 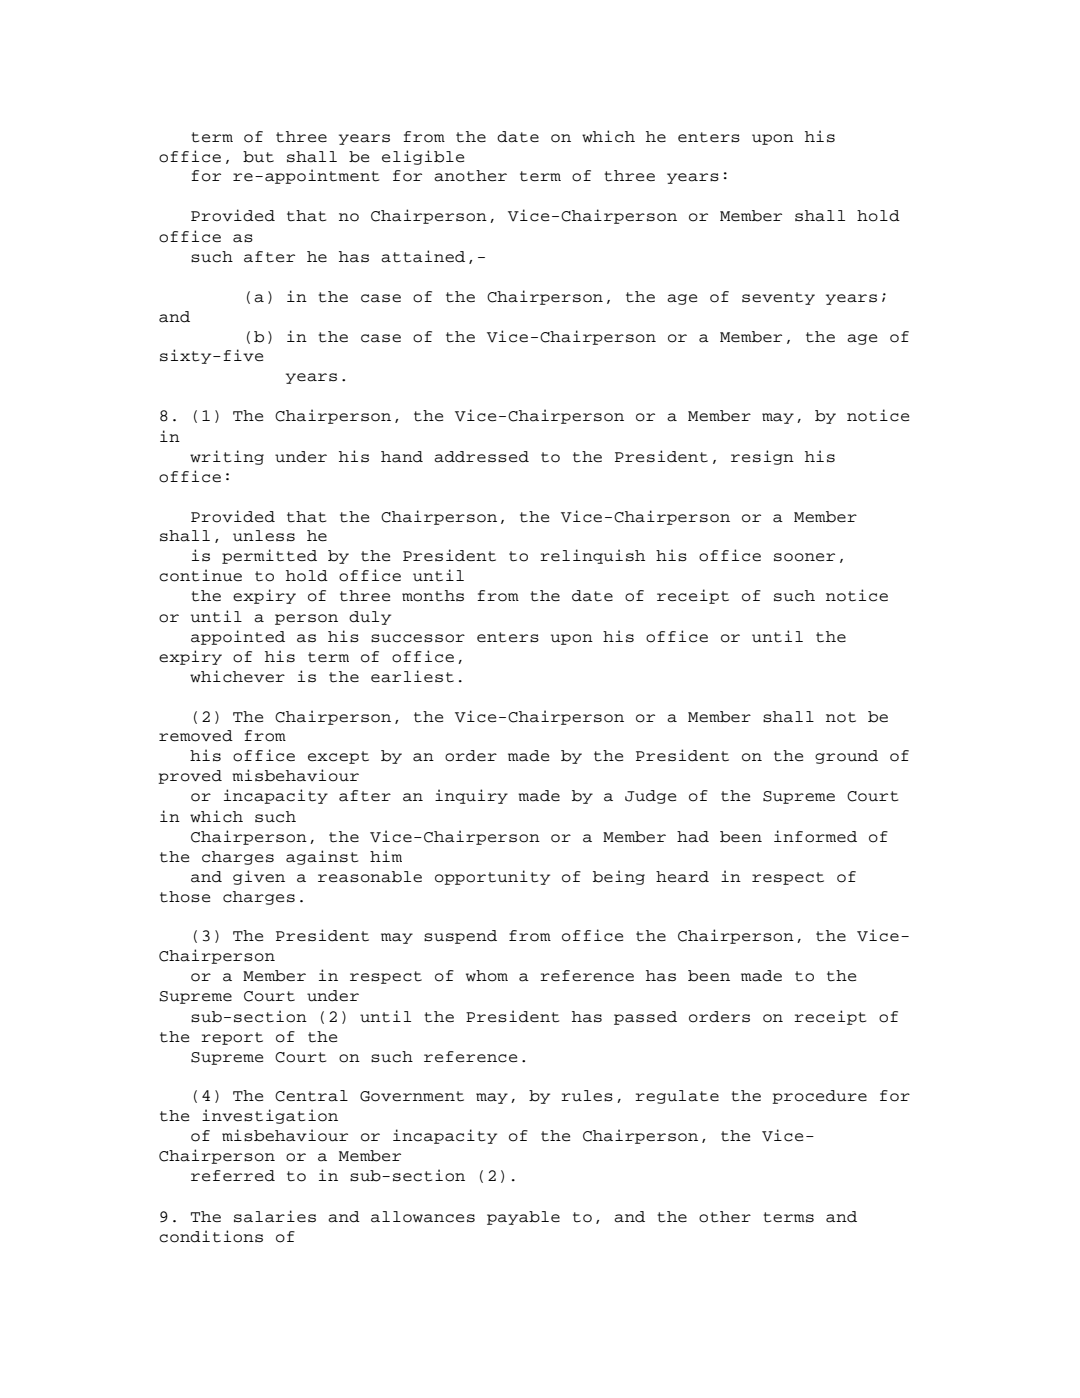 I want to click on report, so click(x=232, y=1038).
